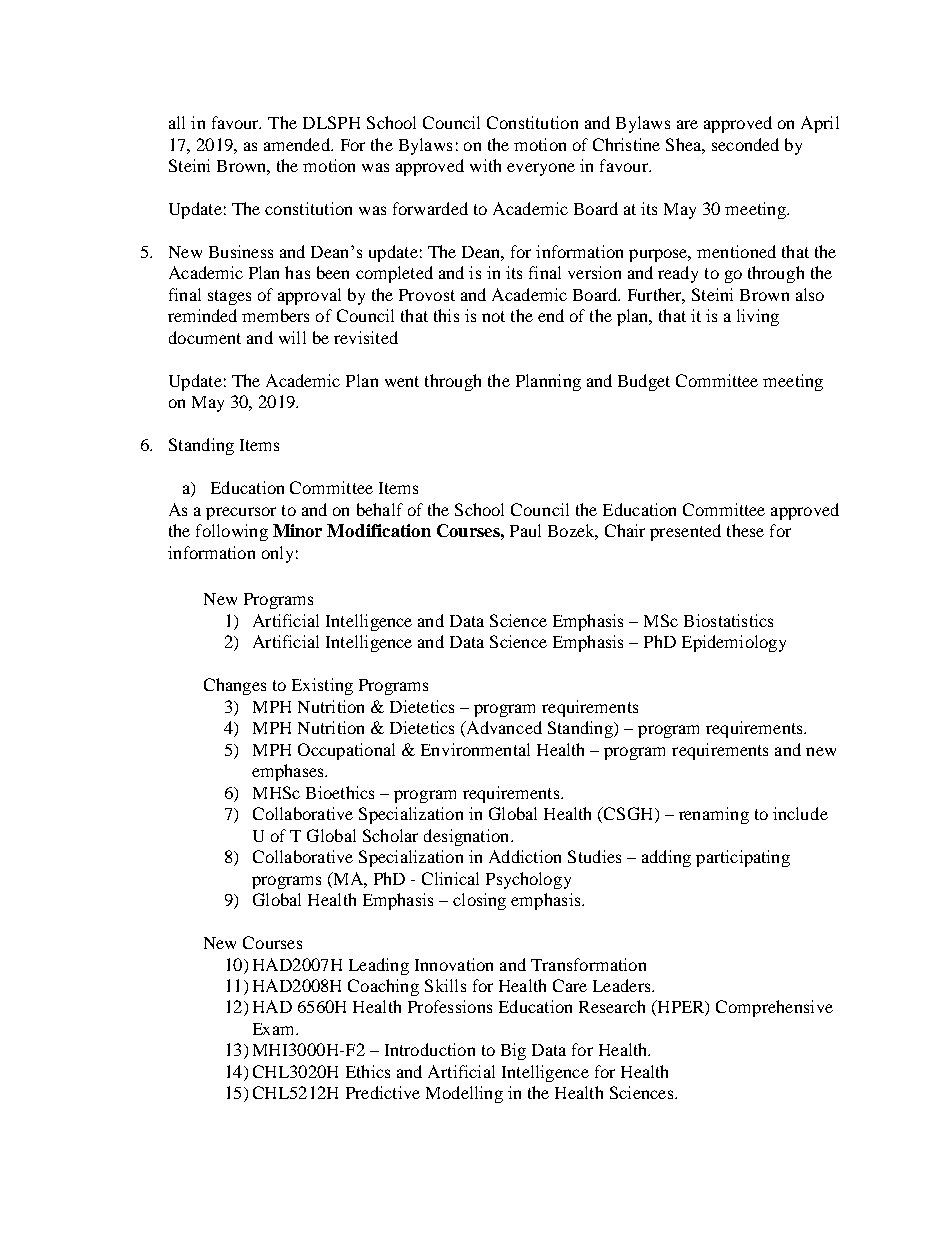 The width and height of the screenshot is (952, 1233). I want to click on Exam, so click(275, 1029).
